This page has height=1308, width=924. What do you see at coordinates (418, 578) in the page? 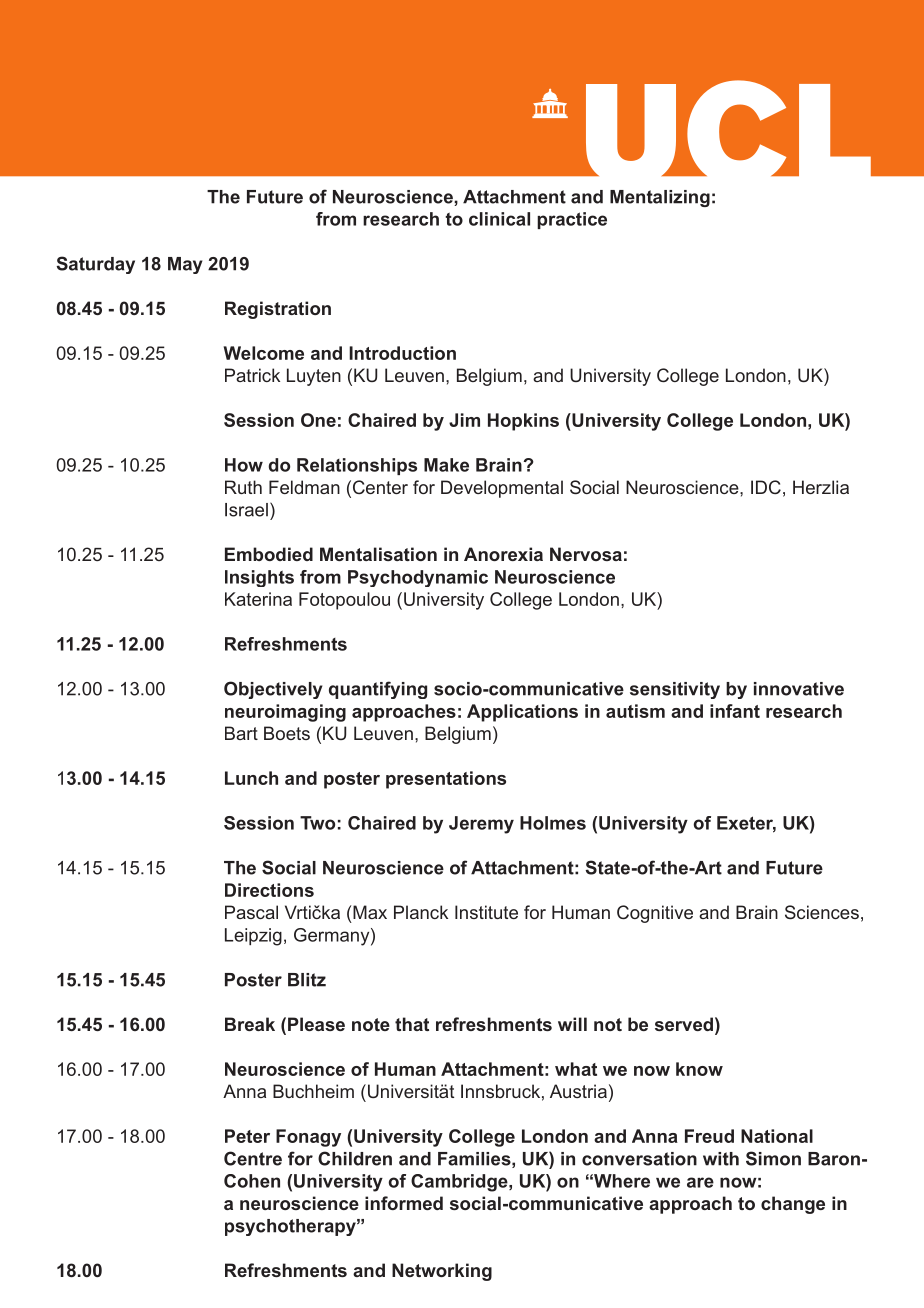
I see `Psychodynamic` at bounding box center [418, 578].
